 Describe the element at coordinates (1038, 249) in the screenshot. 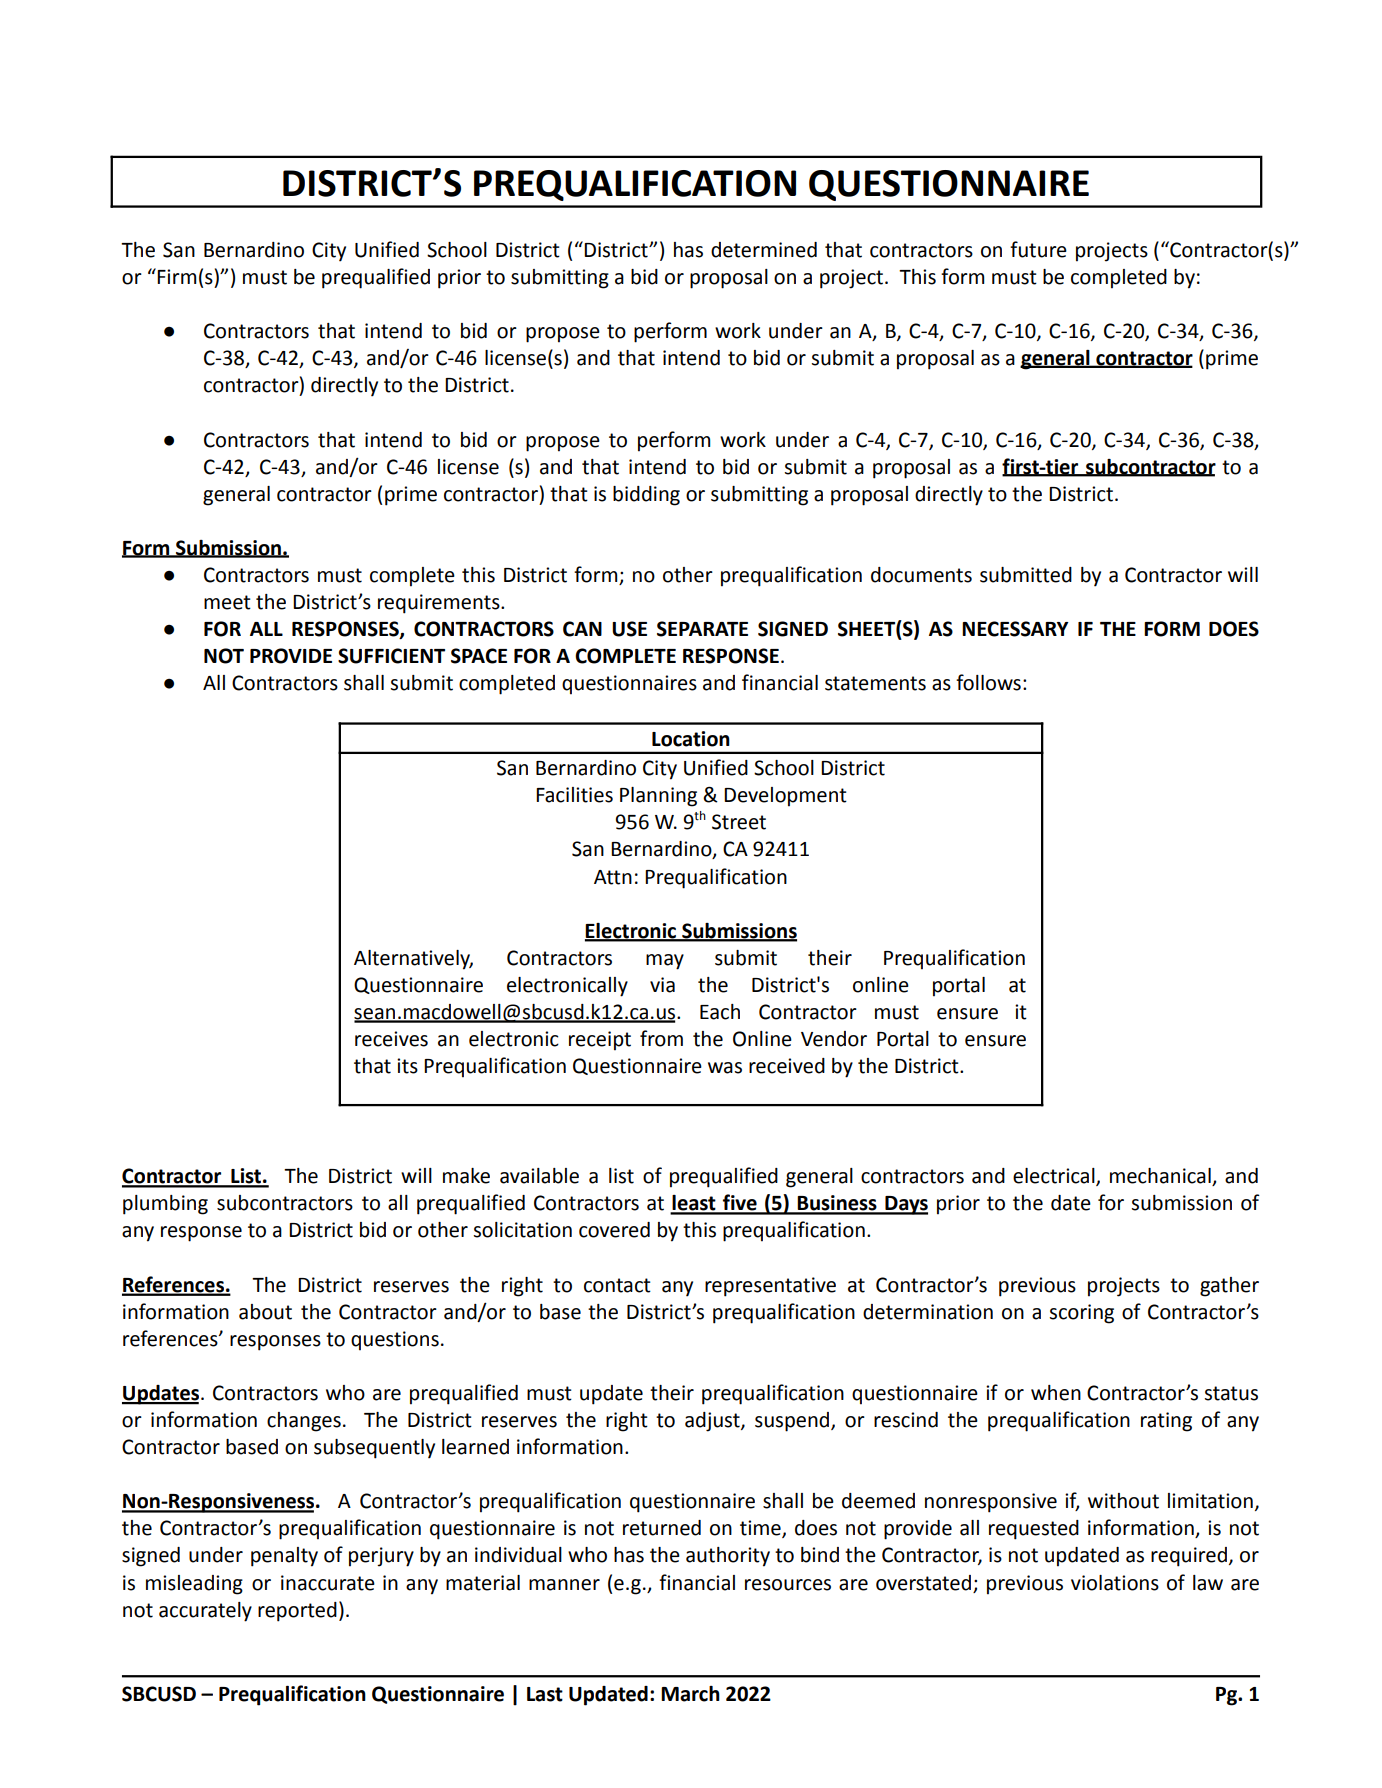

I see `future` at that location.
